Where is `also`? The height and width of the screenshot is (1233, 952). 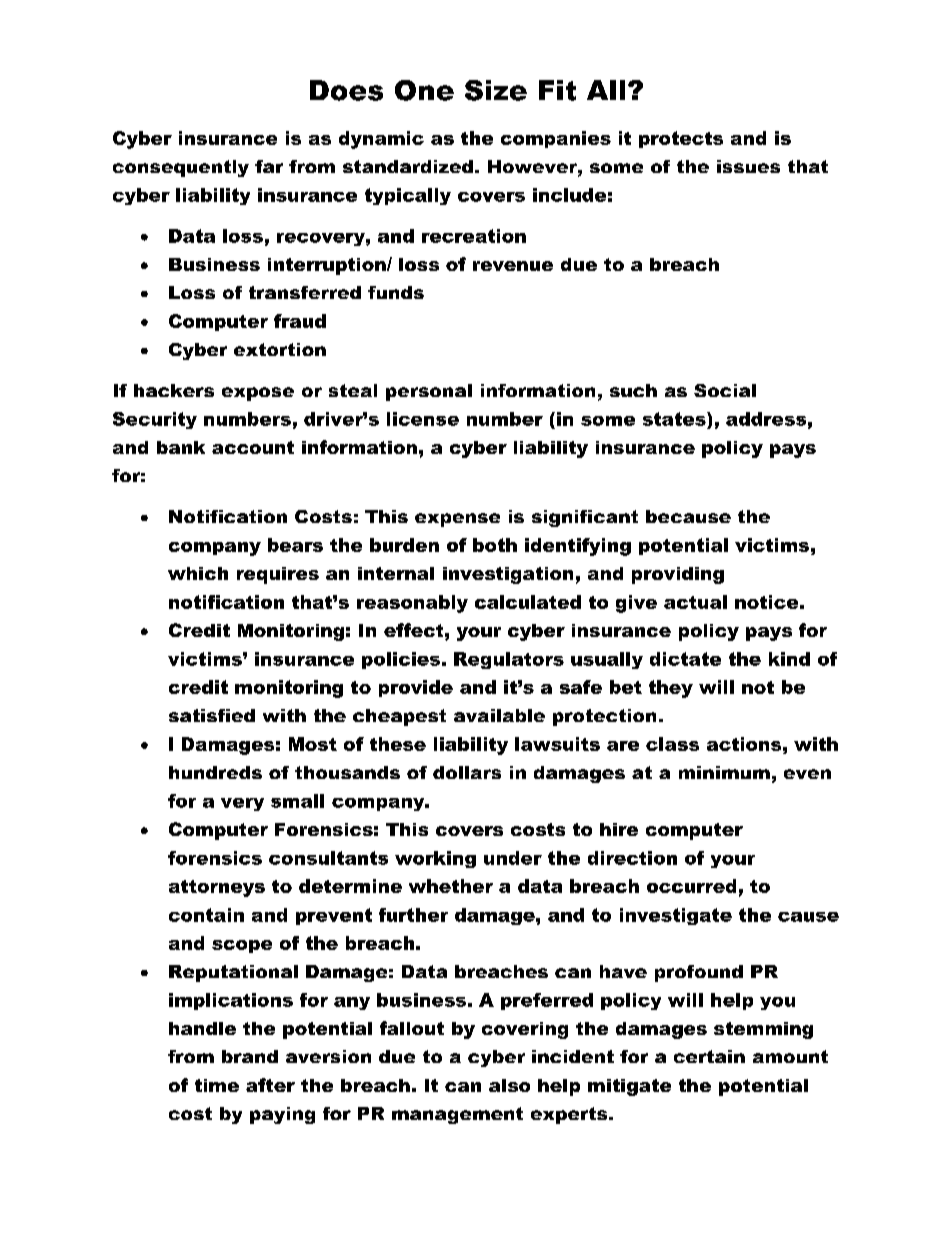
also is located at coordinates (509, 1085).
